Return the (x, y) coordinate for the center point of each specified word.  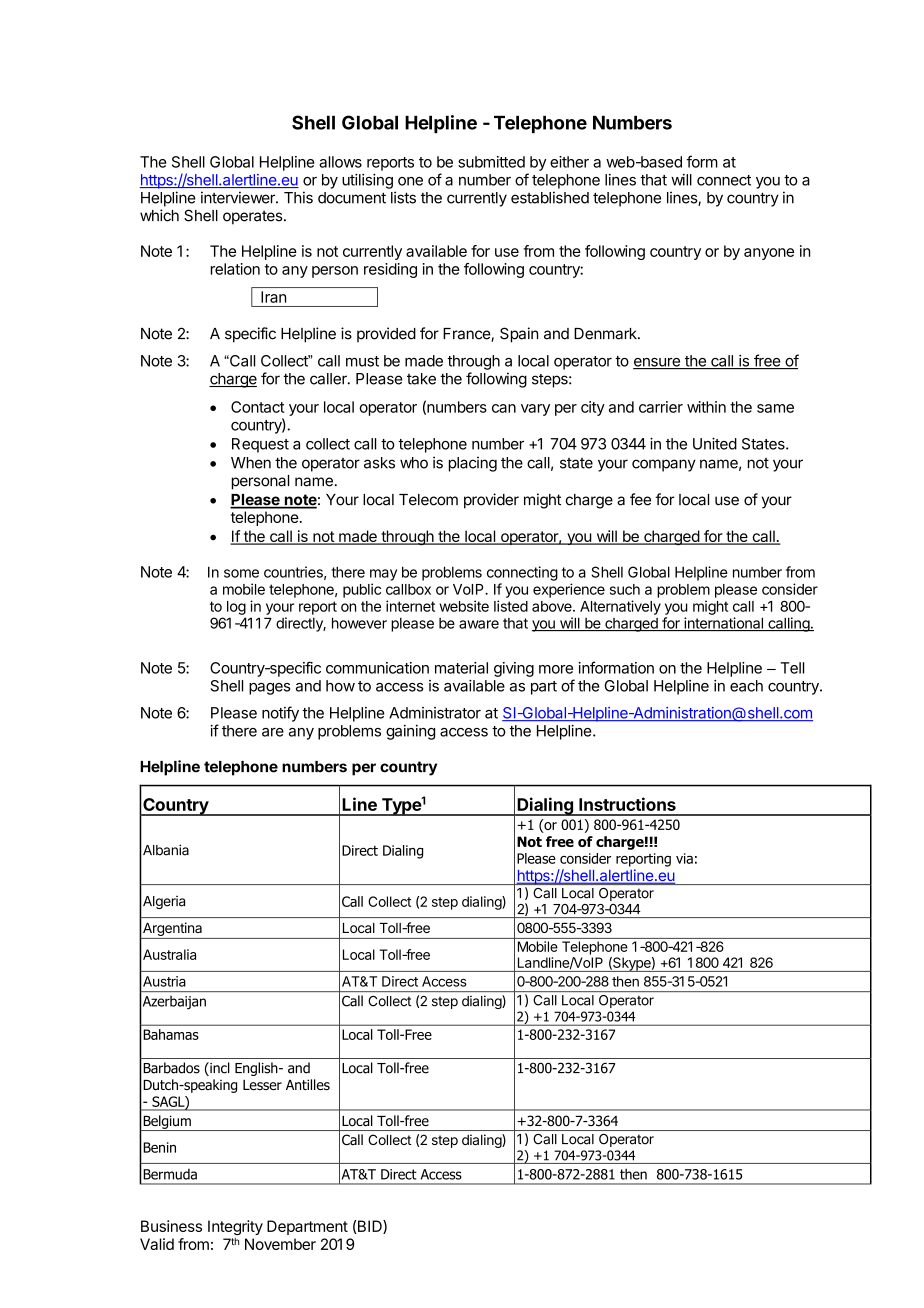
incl (219, 1069)
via (684, 858)
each (746, 686)
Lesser (262, 1085)
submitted (491, 162)
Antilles (308, 1084)
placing (473, 464)
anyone (769, 254)
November (280, 1244)
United (715, 443)
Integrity (235, 1227)
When (251, 463)
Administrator (435, 713)
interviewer (239, 197)
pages (269, 689)
